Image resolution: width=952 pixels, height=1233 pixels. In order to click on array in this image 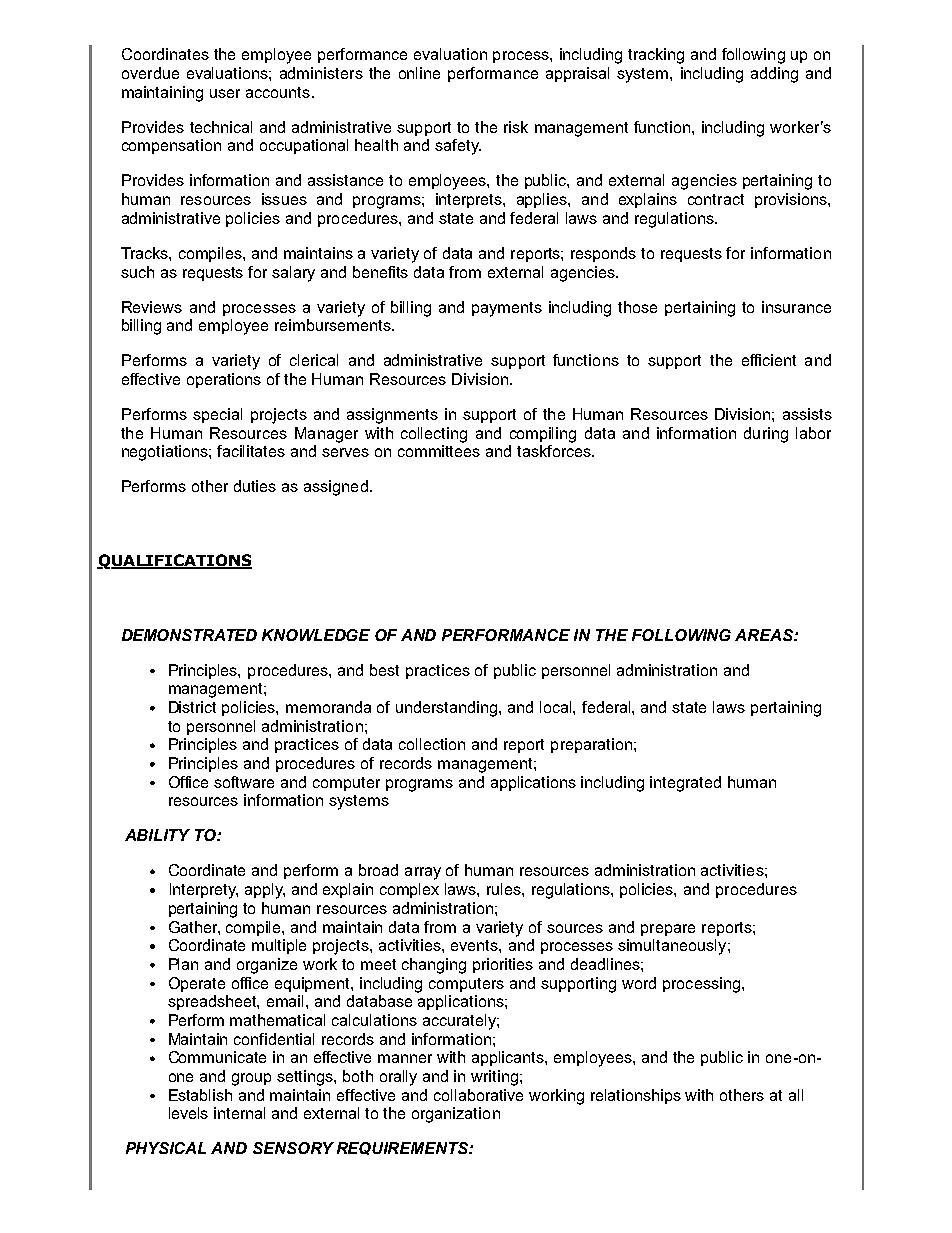, I will do `click(423, 873)`.
